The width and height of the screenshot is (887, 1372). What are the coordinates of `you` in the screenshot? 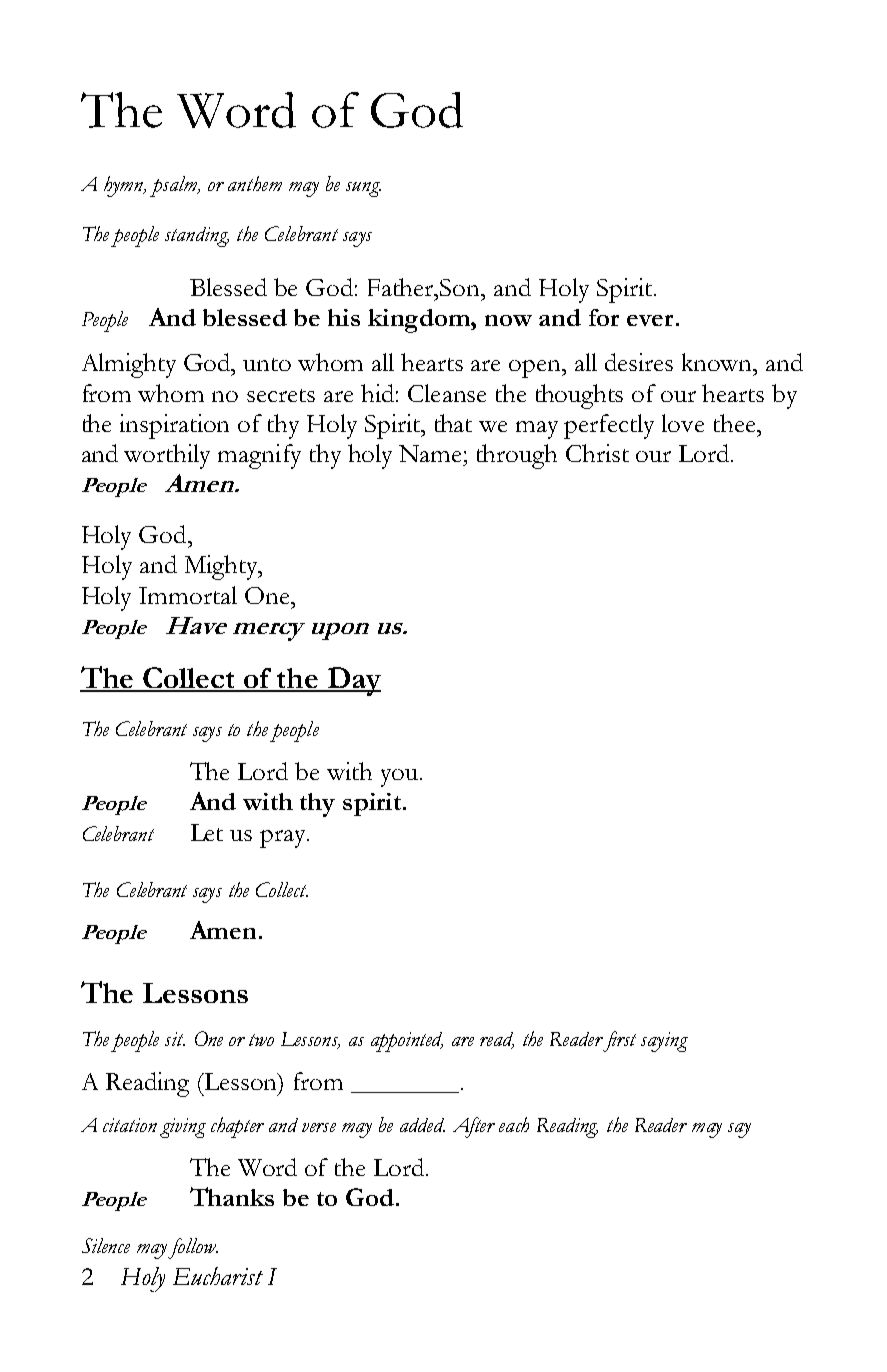 It's located at (399, 778).
